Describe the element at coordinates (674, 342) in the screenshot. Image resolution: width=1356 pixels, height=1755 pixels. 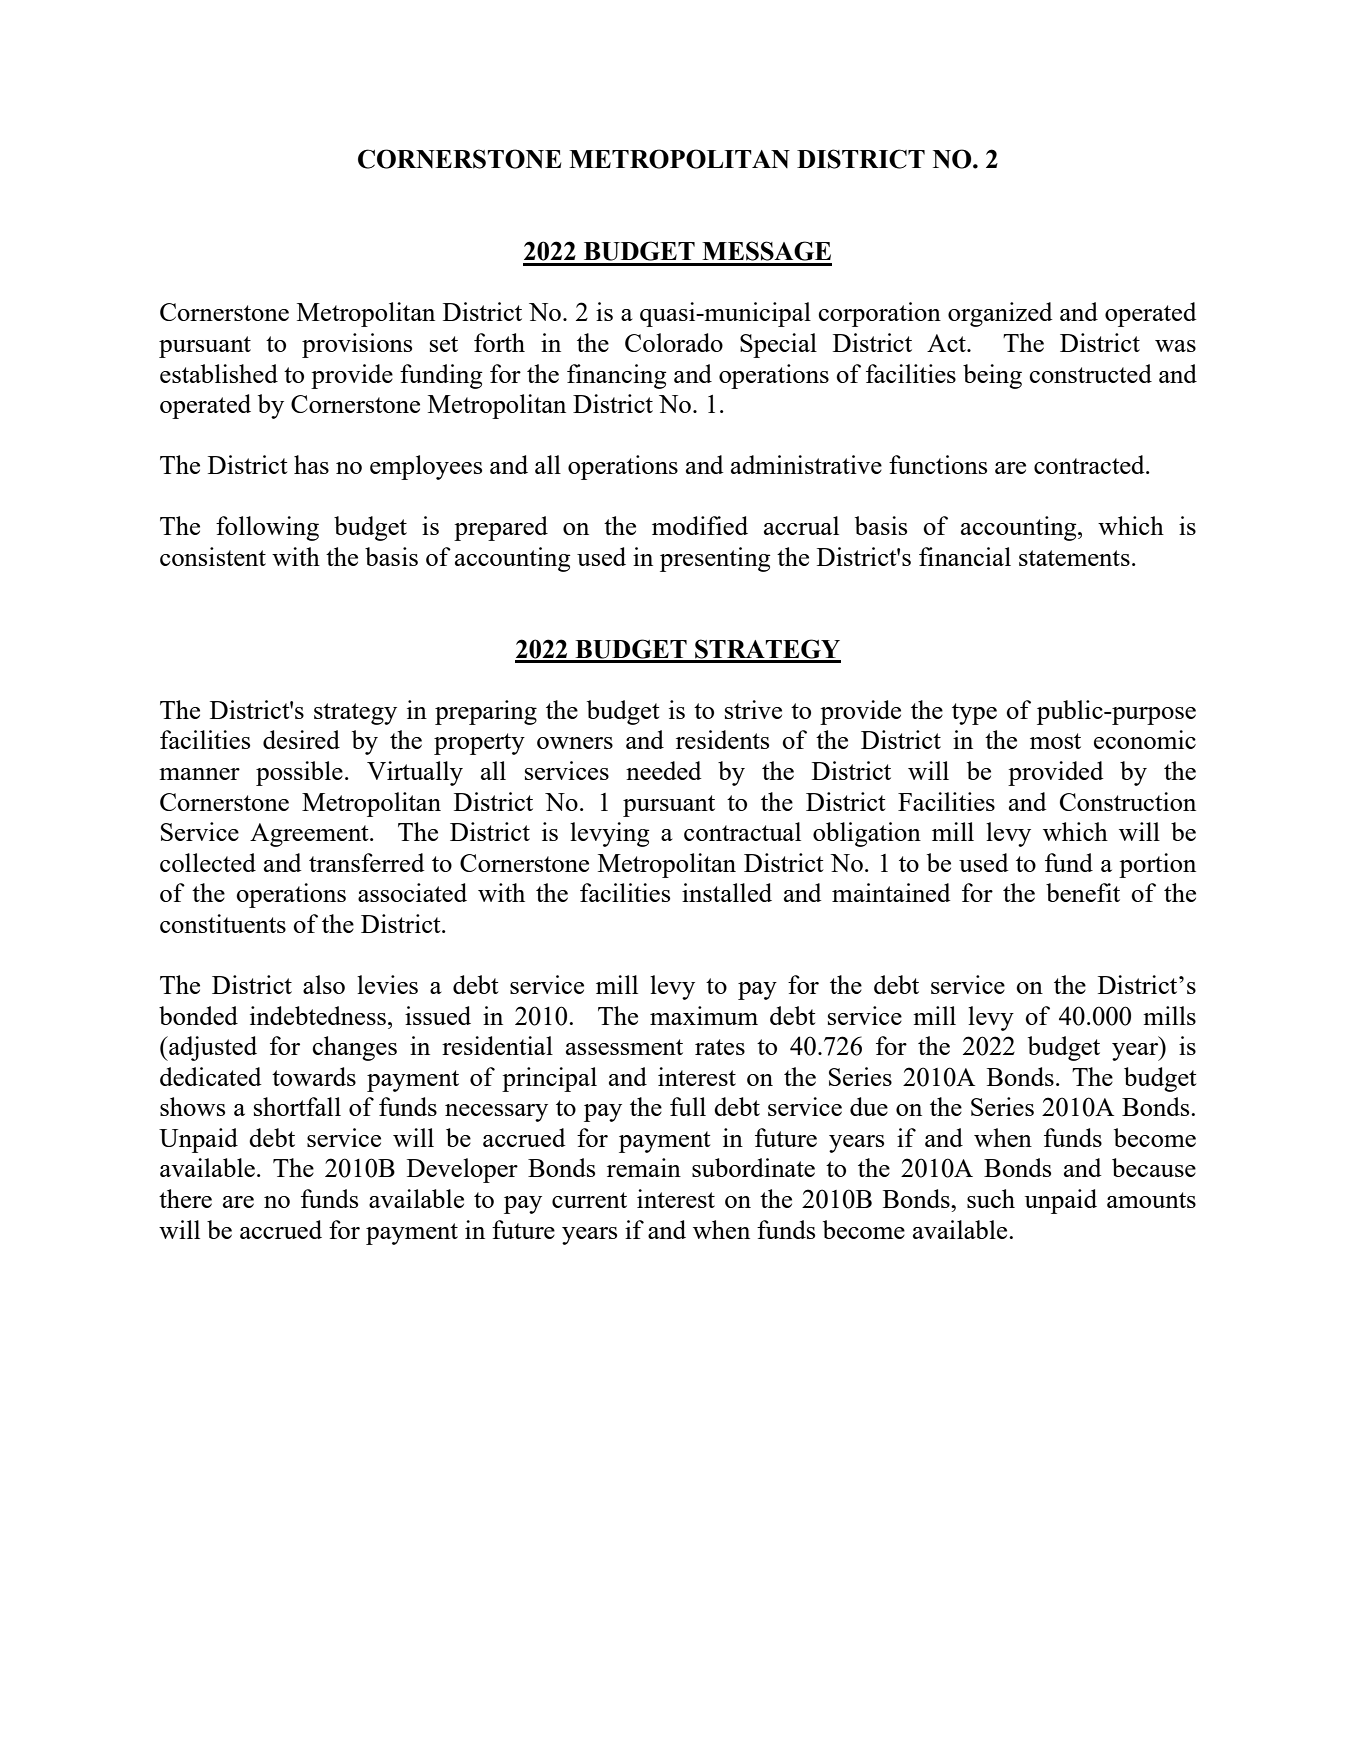
I see `Colorado` at that location.
